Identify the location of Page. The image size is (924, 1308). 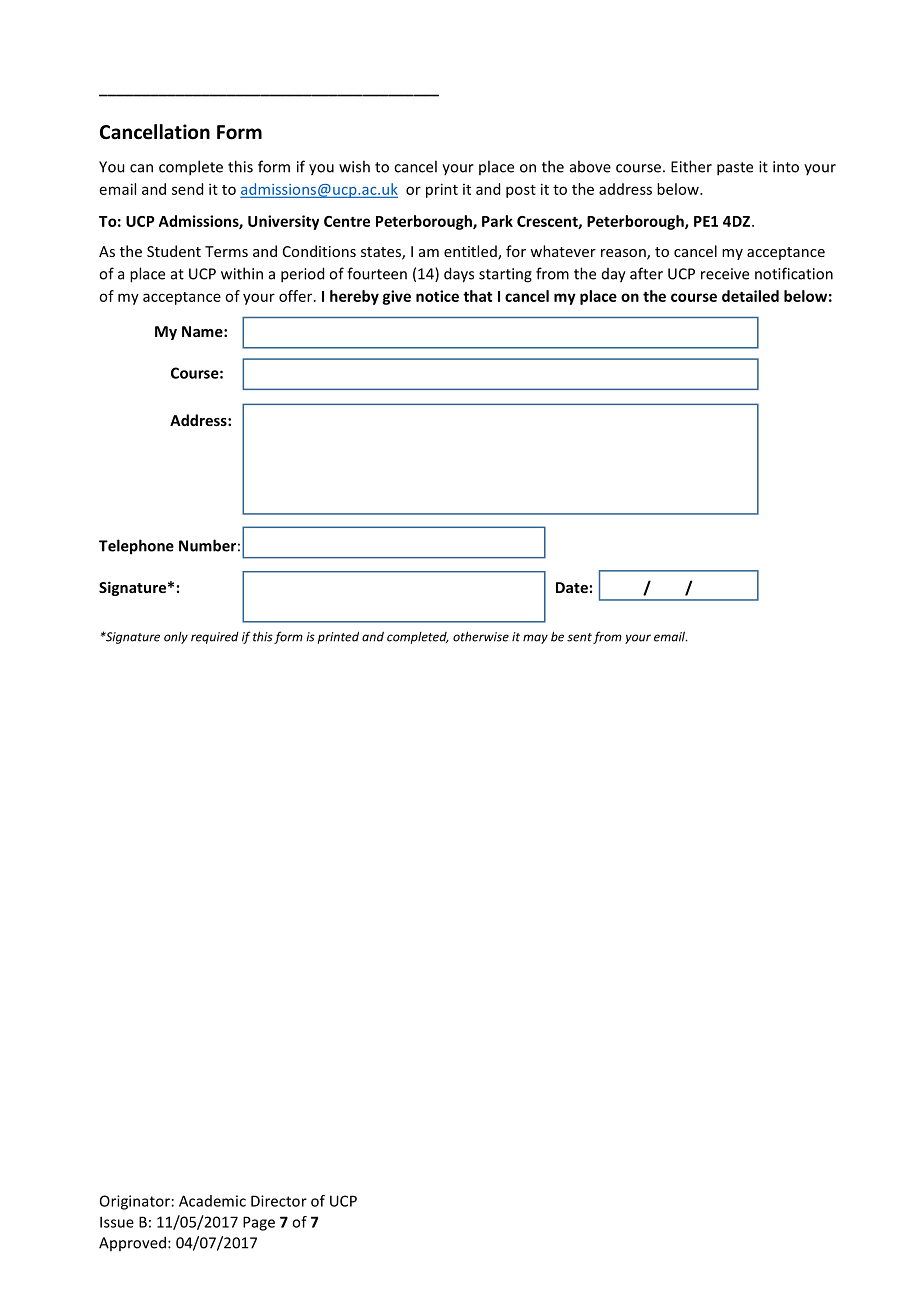
(259, 1223).
